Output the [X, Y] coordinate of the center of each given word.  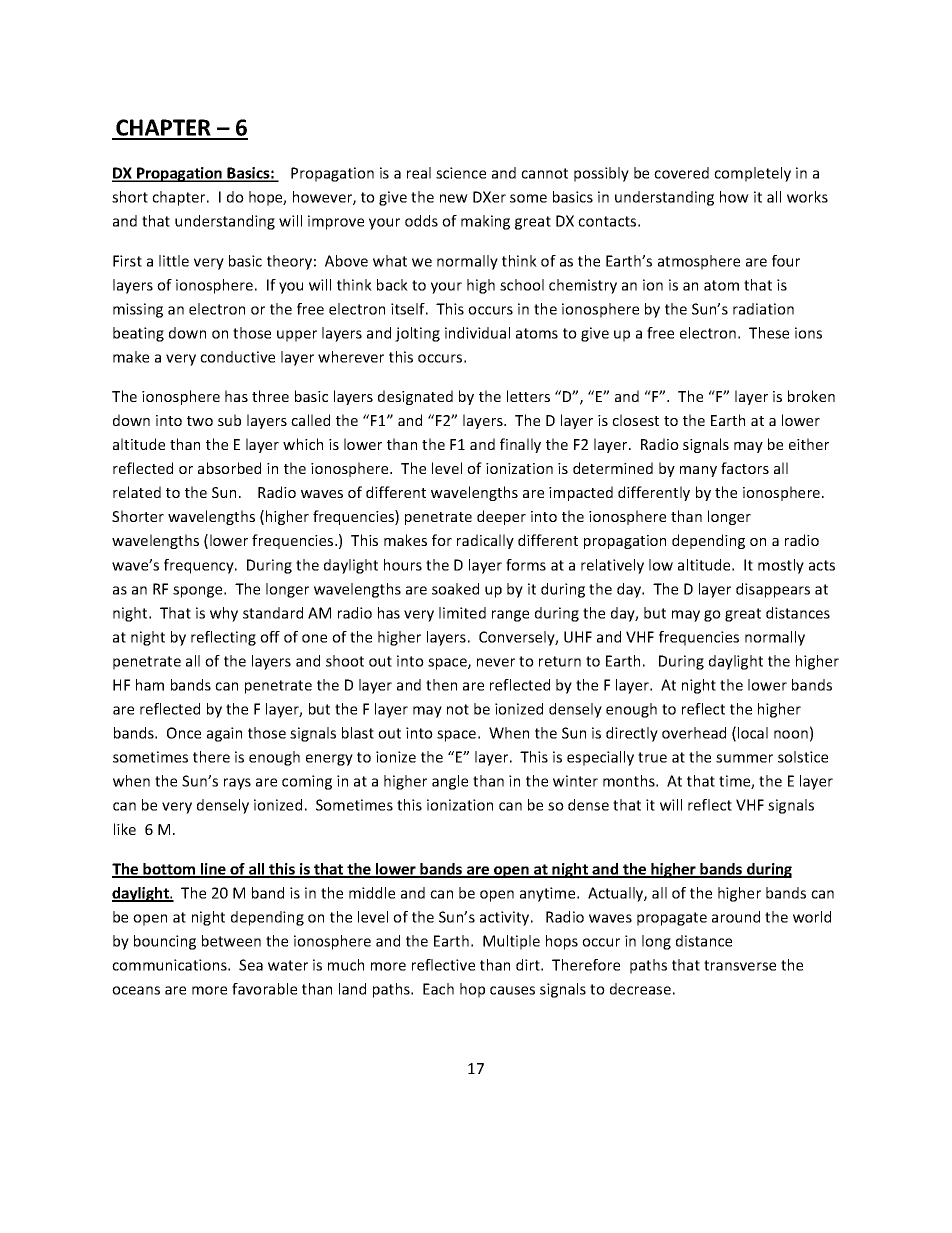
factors [745, 468]
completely [752, 174]
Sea [251, 965]
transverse [740, 965]
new [454, 198]
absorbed [229, 468]
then [441, 685]
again [224, 734]
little [174, 261]
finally [520, 445]
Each [438, 989]
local [753, 733]
